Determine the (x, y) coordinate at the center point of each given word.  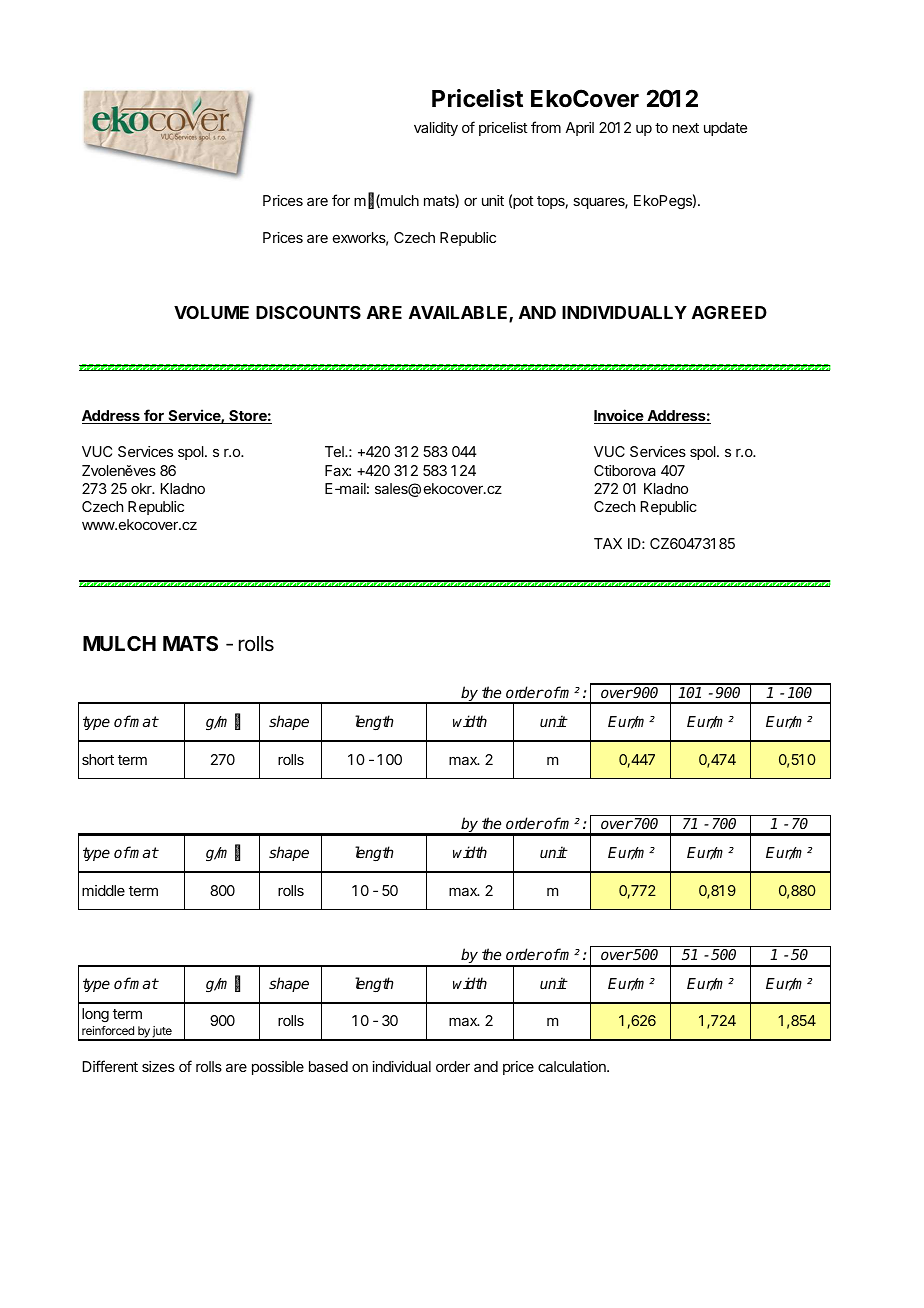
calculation (573, 1066)
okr (142, 488)
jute (162, 1033)
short (98, 759)
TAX (608, 543)
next (686, 128)
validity (436, 129)
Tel (335, 451)
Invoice (619, 416)
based (328, 1066)
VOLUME (211, 312)
